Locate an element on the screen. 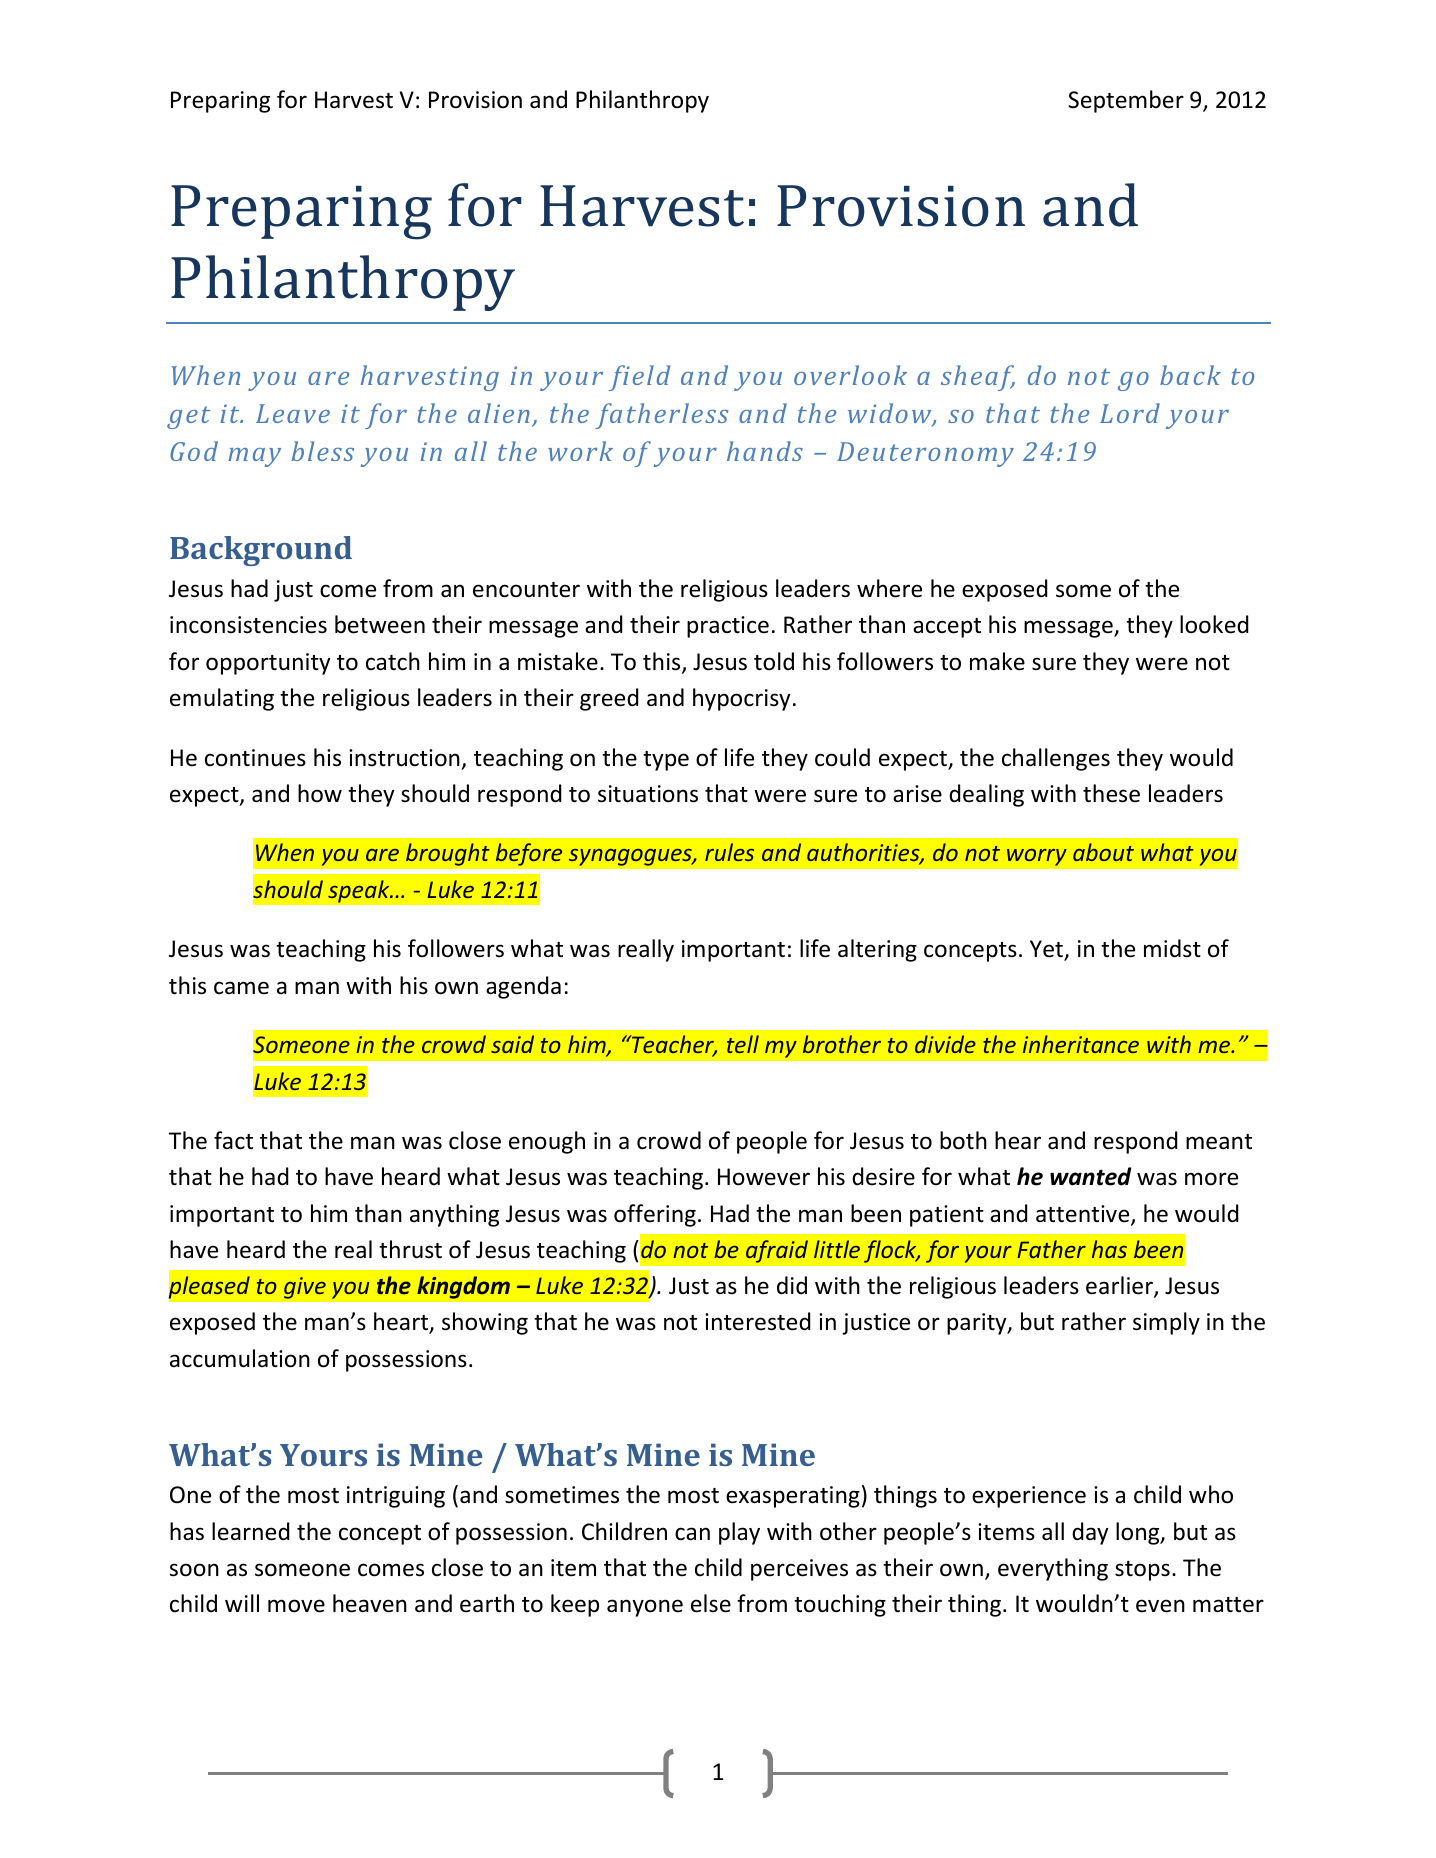 This screenshot has width=1436, height=1858. fact is located at coordinates (233, 1140).
